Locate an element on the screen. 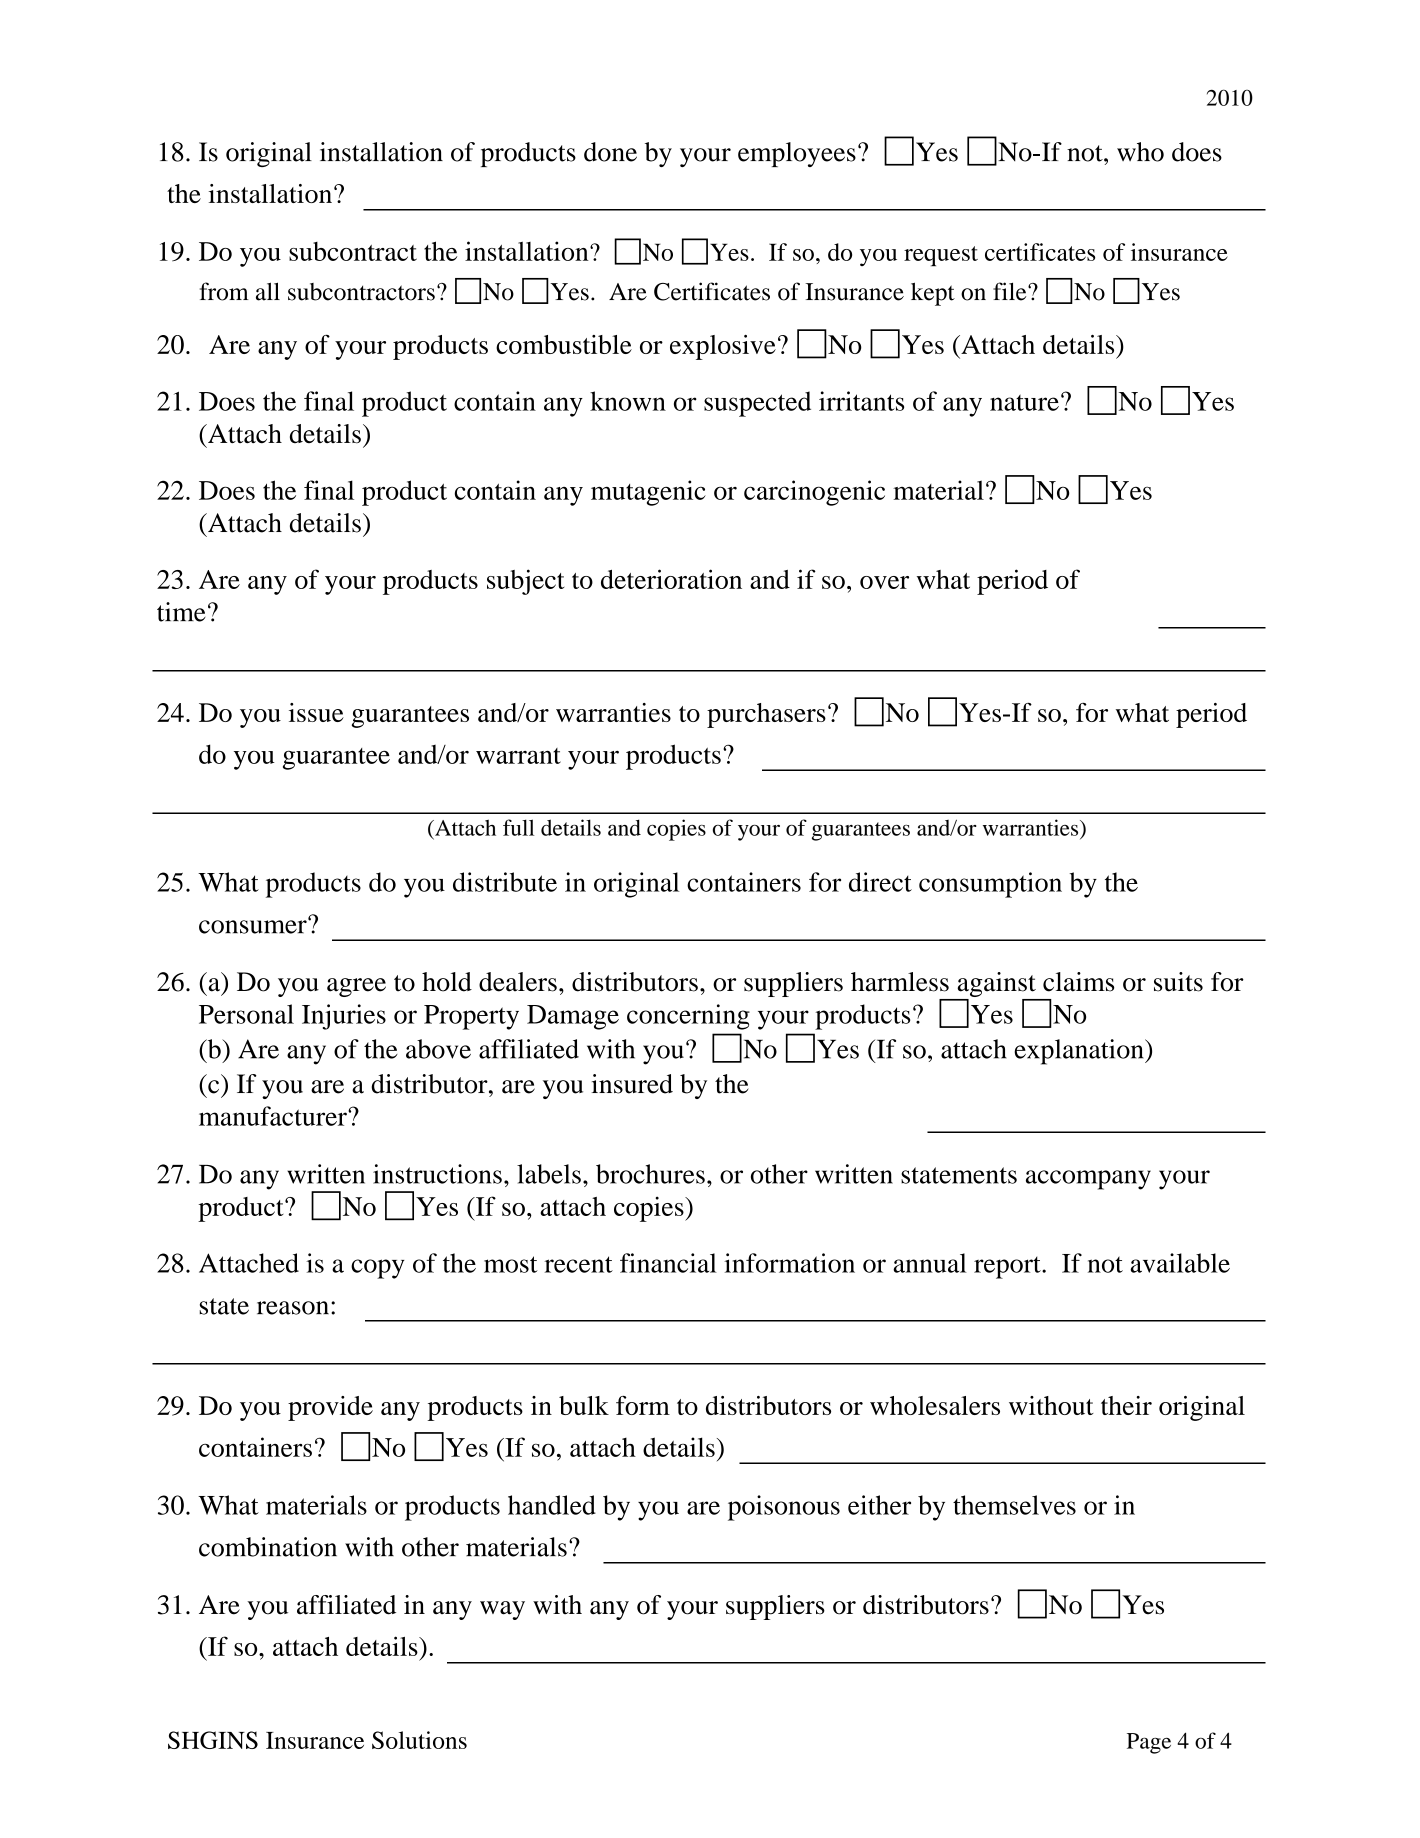 The image size is (1420, 1838). concerning is located at coordinates (688, 1017).
